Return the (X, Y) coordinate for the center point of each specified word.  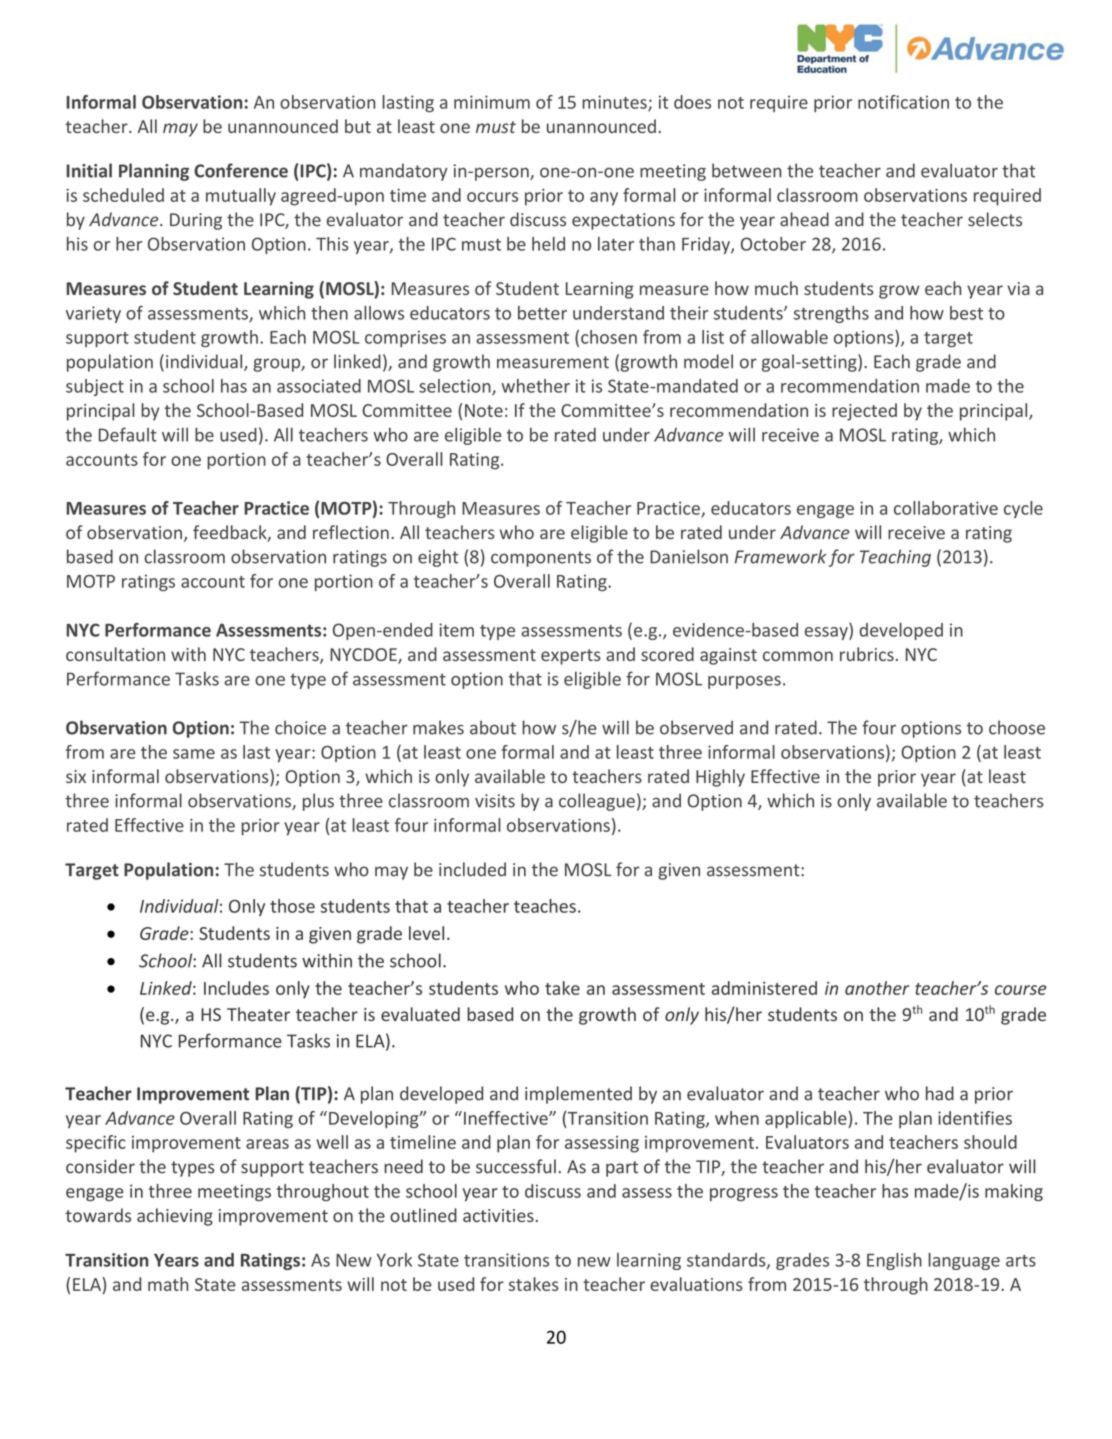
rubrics (867, 654)
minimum (492, 102)
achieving (175, 1217)
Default (128, 434)
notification (903, 102)
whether (536, 386)
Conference (241, 170)
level (426, 933)
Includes (236, 988)
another (877, 988)
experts (571, 657)
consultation (115, 654)
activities (498, 1215)
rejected (864, 412)
